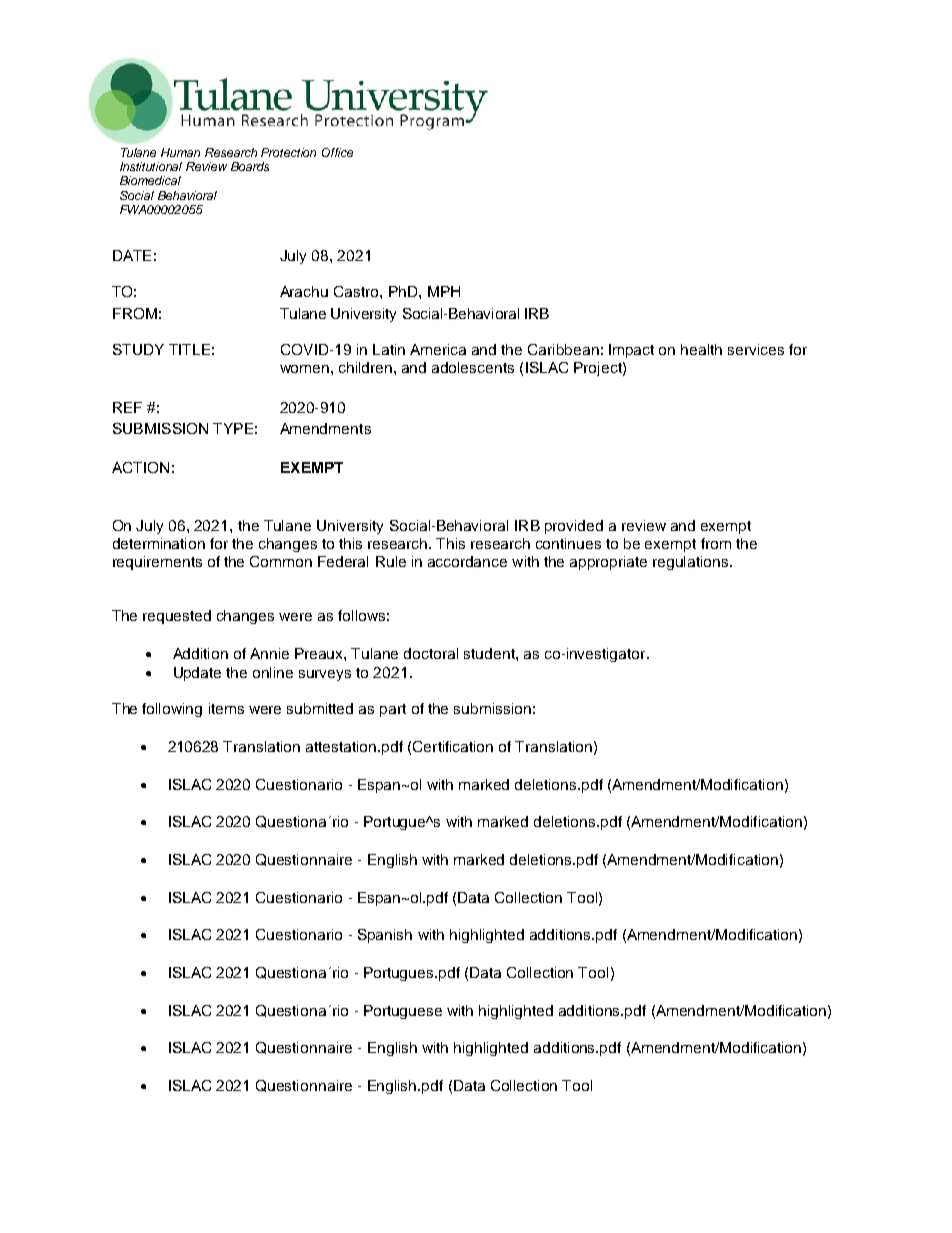 This page has width=952, height=1233. I want to click on health, so click(701, 349).
